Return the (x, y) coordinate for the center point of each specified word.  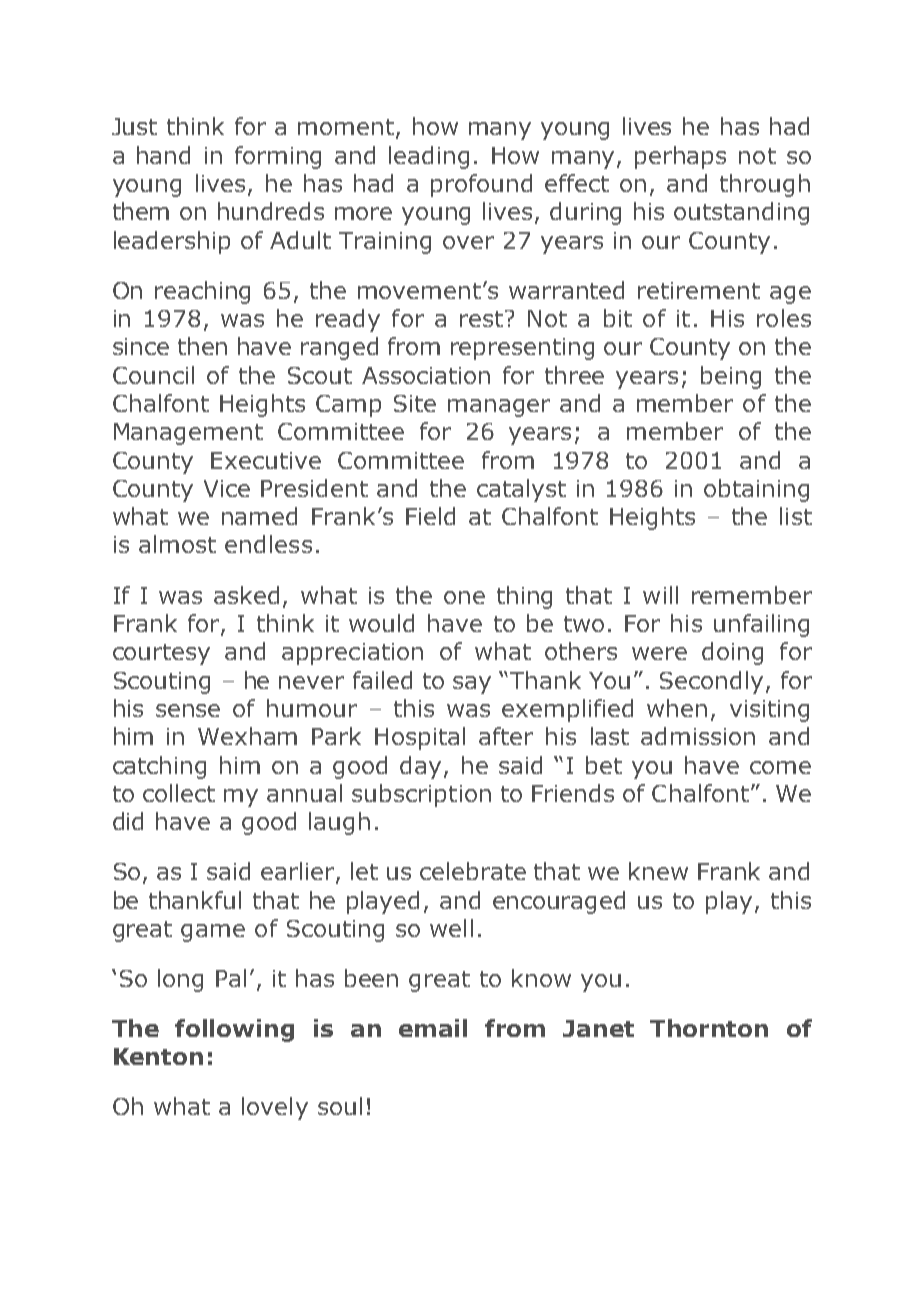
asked (246, 595)
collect (179, 793)
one (464, 597)
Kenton (158, 1056)
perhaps (680, 157)
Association (426, 375)
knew (658, 871)
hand (163, 155)
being (731, 377)
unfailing (761, 625)
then (202, 346)
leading (429, 157)
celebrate (473, 871)
